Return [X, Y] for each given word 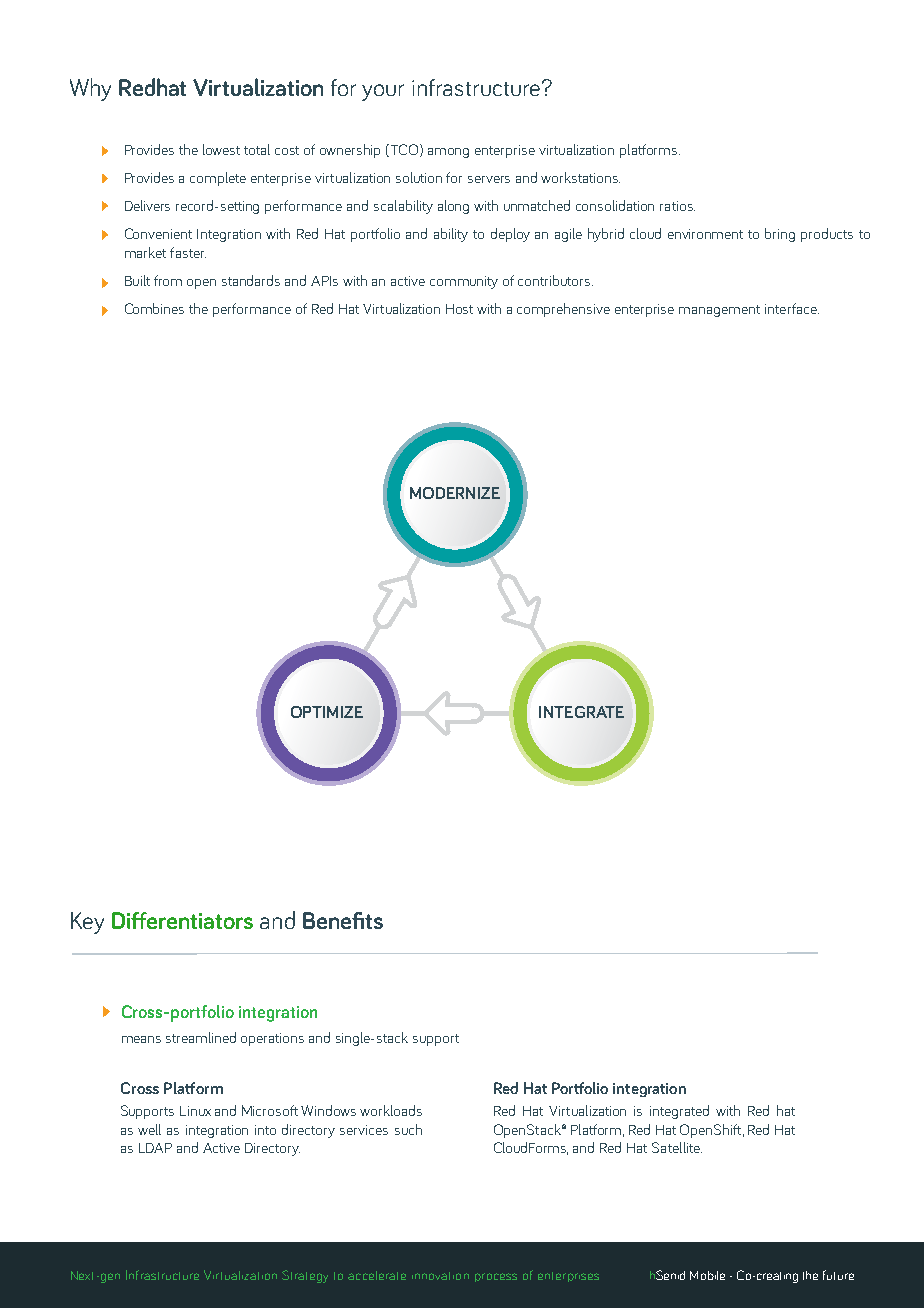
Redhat [152, 87]
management [719, 311]
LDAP [155, 1148]
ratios [677, 206]
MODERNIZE [455, 493]
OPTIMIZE [327, 712]
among [448, 153]
